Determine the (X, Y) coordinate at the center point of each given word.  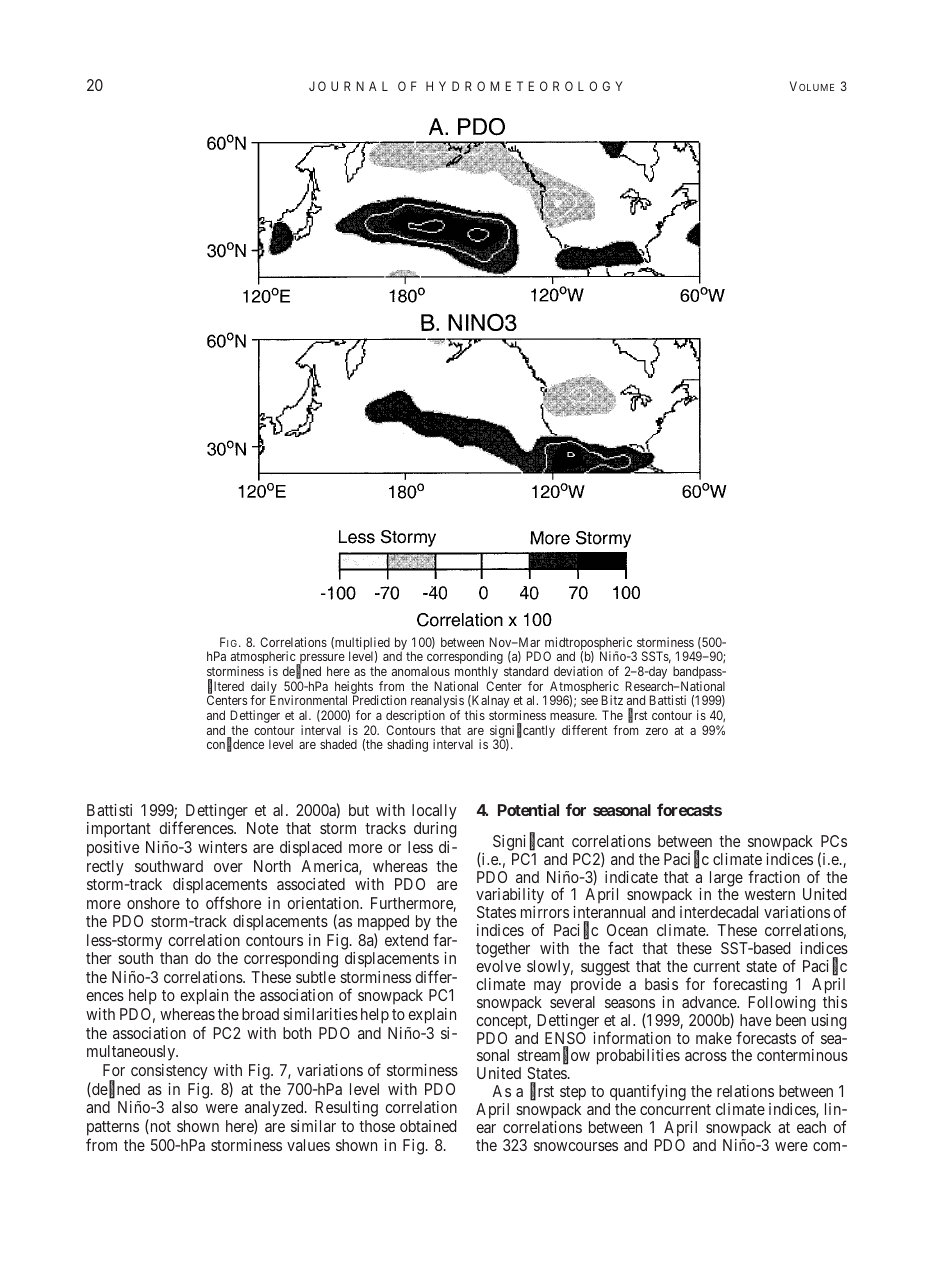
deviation (578, 671)
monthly (476, 674)
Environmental (308, 700)
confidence (235, 745)
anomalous (421, 671)
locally (434, 812)
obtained (428, 1126)
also (185, 1107)
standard (526, 671)
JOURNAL (348, 86)
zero (657, 731)
